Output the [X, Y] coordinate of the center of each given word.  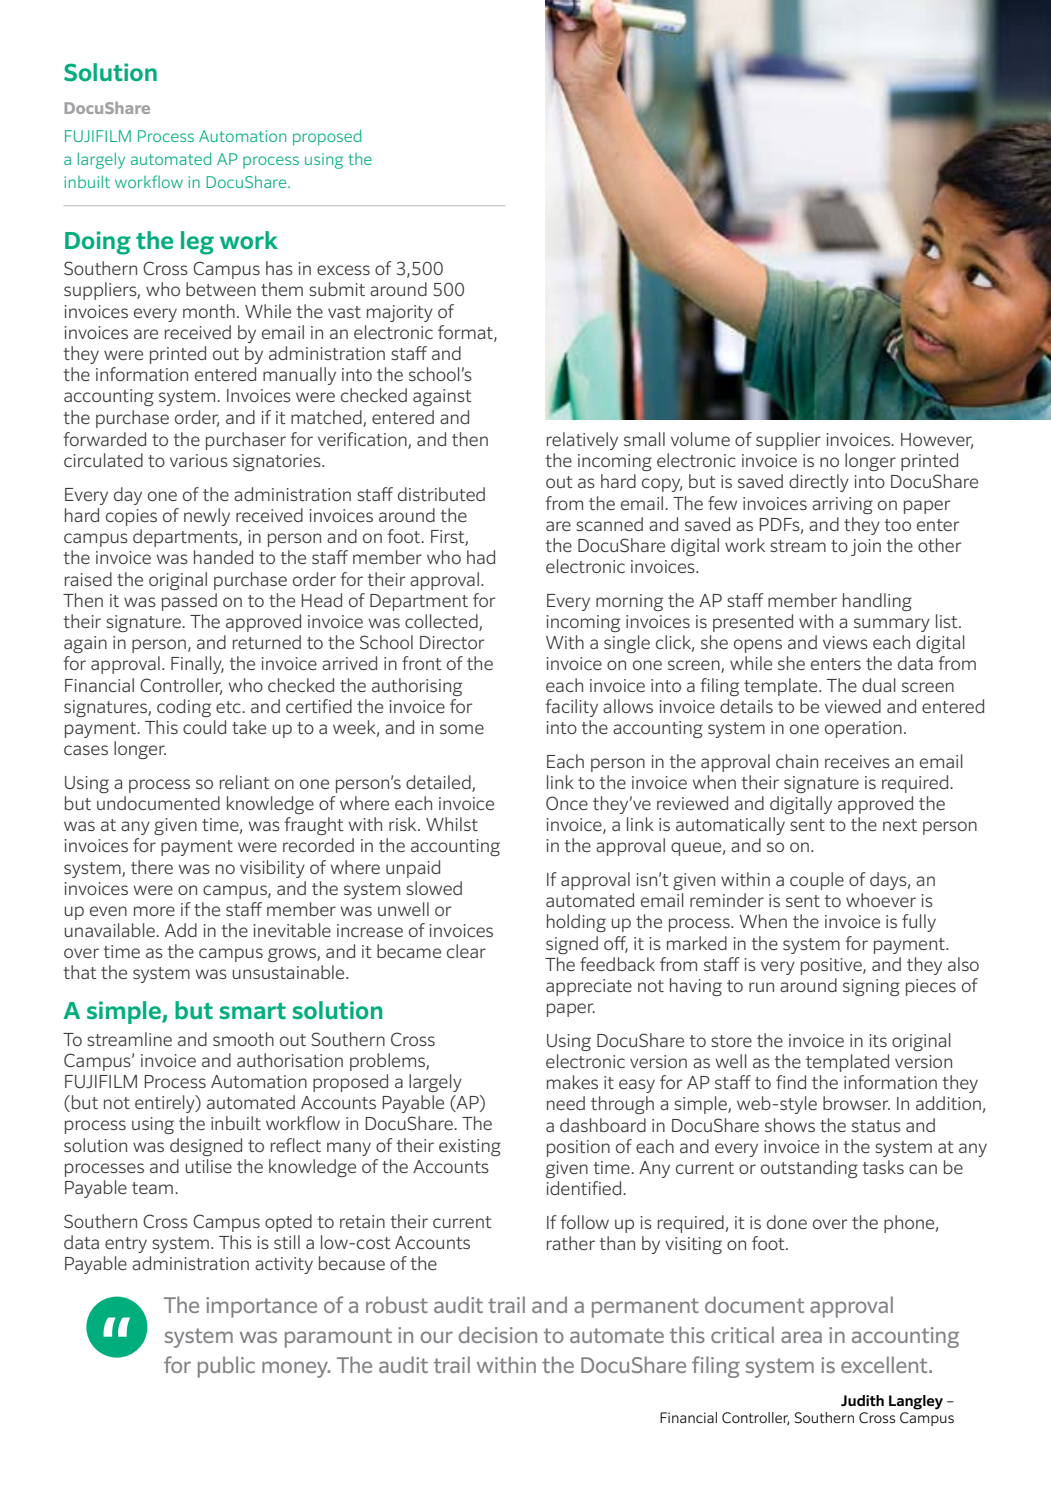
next [900, 825]
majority [400, 313]
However [937, 441]
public [226, 1367]
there [152, 867]
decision [498, 1334]
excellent [885, 1364]
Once [567, 803]
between [221, 289]
